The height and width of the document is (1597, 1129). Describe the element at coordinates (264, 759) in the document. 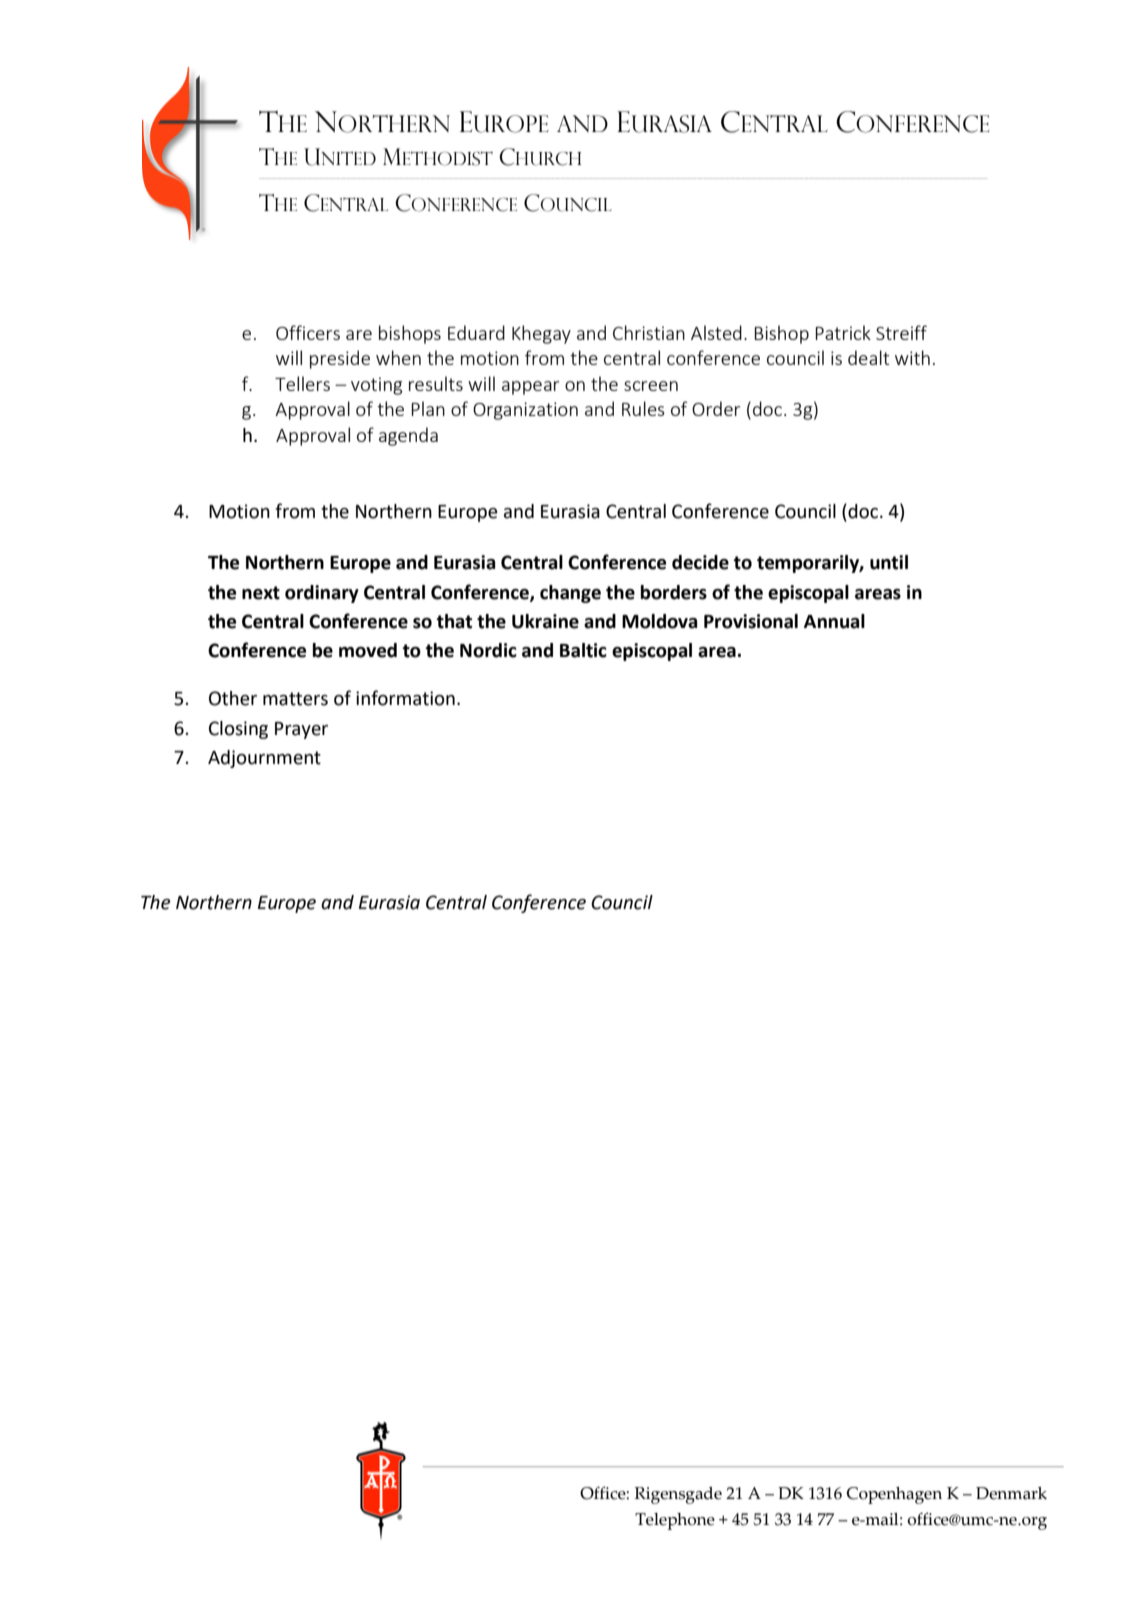

I see `Adjournment` at that location.
